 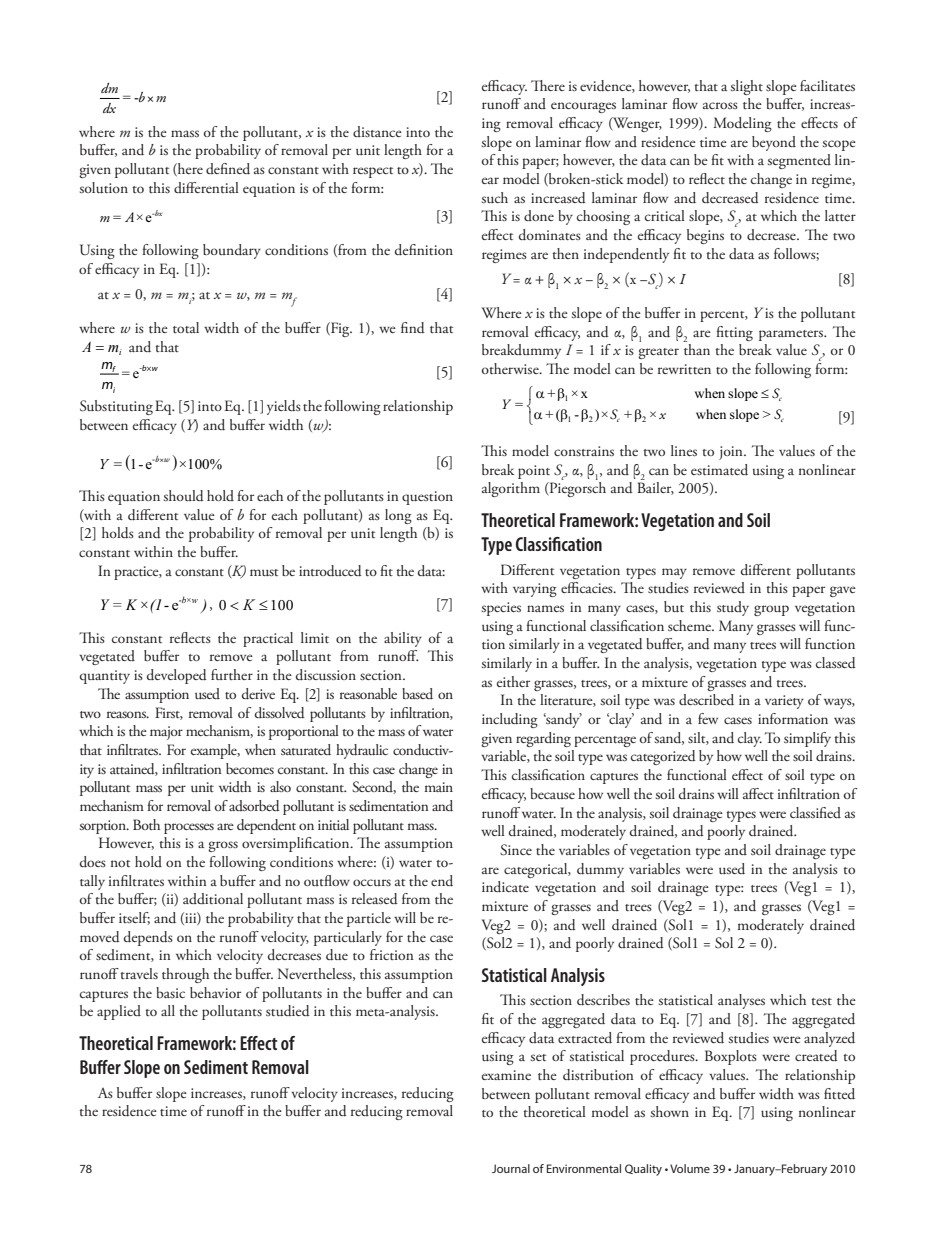 I want to click on distance, so click(x=377, y=131).
